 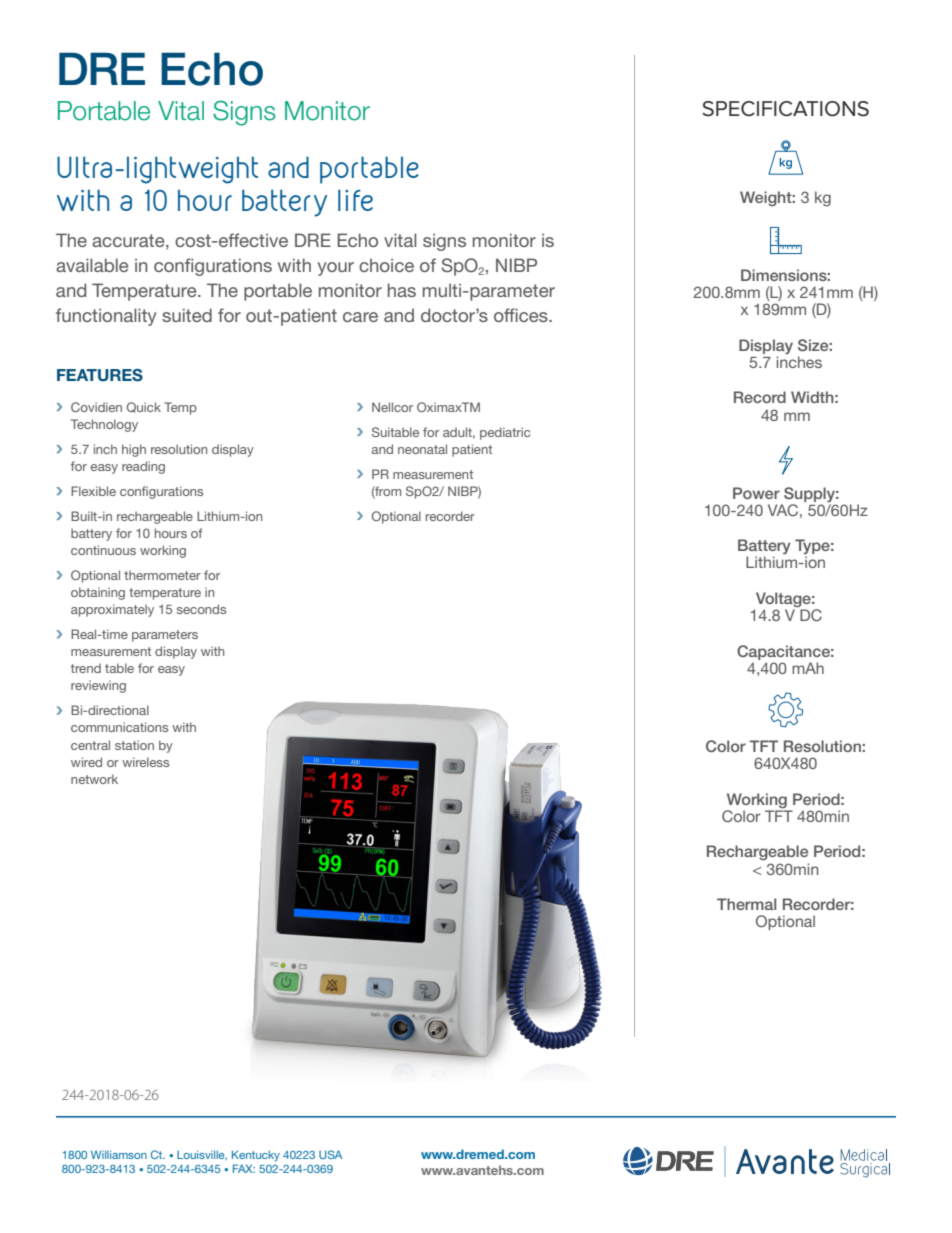 What do you see at coordinates (756, 493) in the image?
I see `Power` at bounding box center [756, 493].
